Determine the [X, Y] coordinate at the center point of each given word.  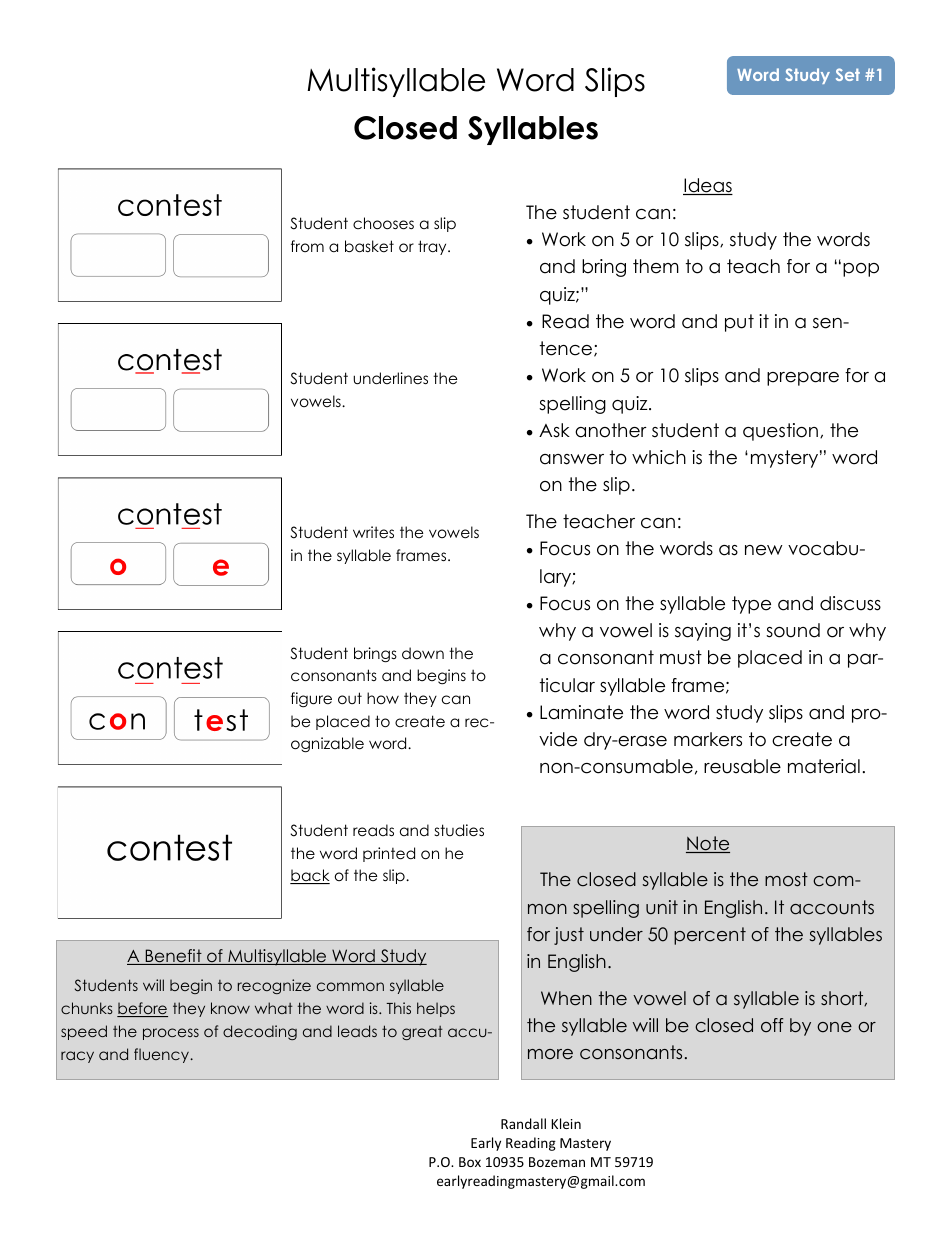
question [780, 432]
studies [459, 830]
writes [373, 532]
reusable [742, 766]
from [307, 246]
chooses [383, 223]
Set [848, 74]
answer [572, 459]
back [310, 876]
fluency [163, 1055]
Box [470, 1162]
